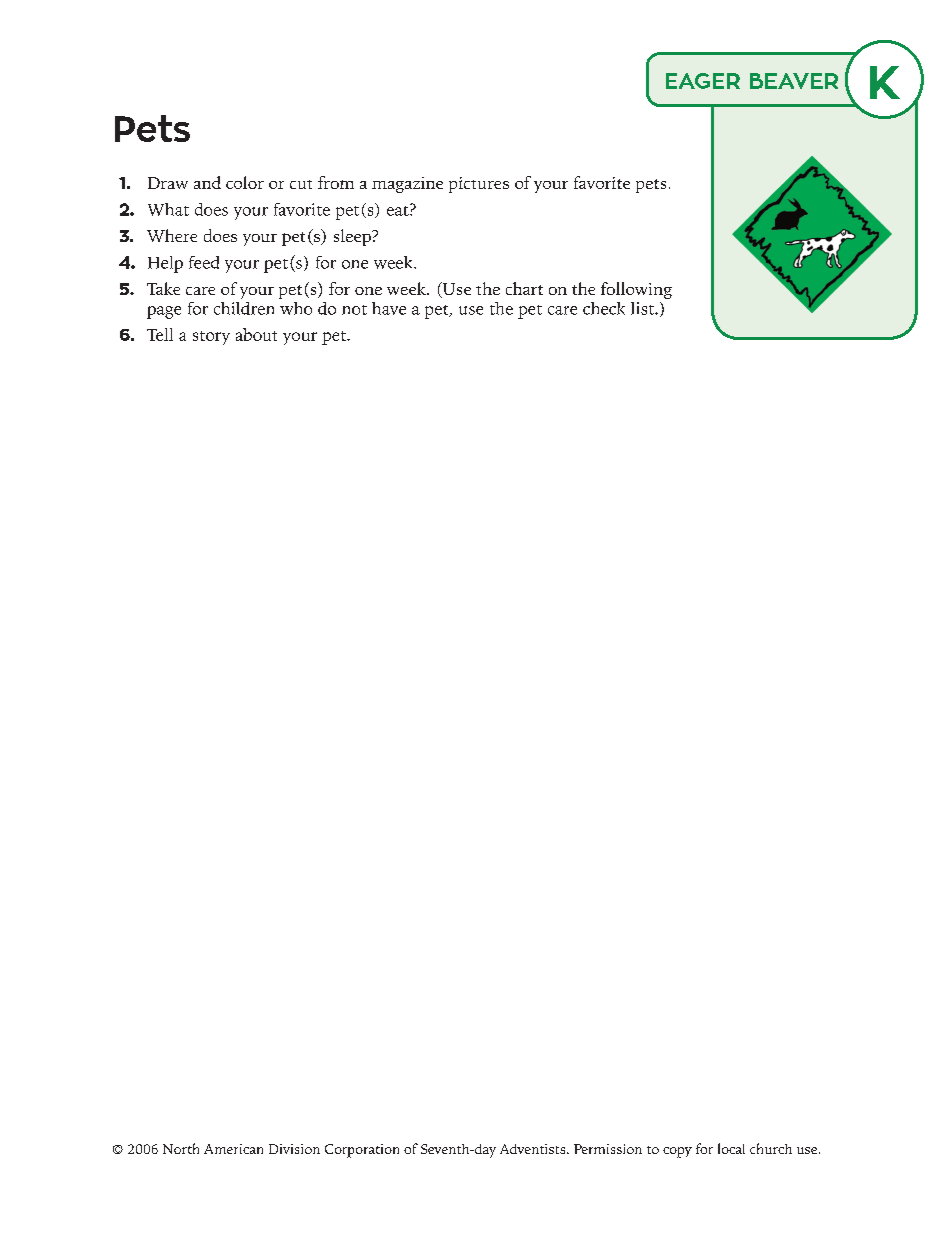 The image size is (952, 1233). I want to click on children, so click(244, 308).
